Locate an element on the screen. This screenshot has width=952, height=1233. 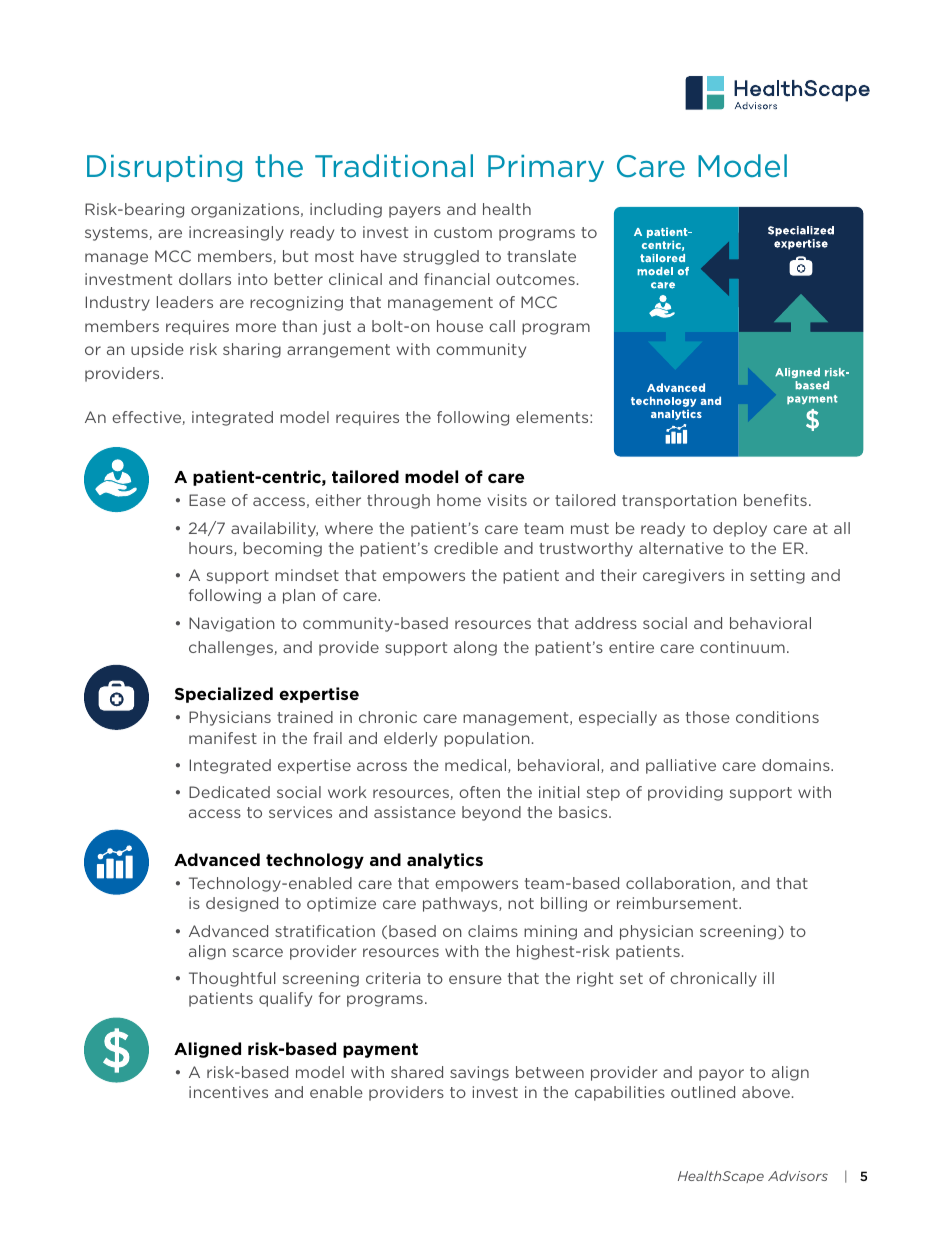
along is located at coordinates (475, 648).
